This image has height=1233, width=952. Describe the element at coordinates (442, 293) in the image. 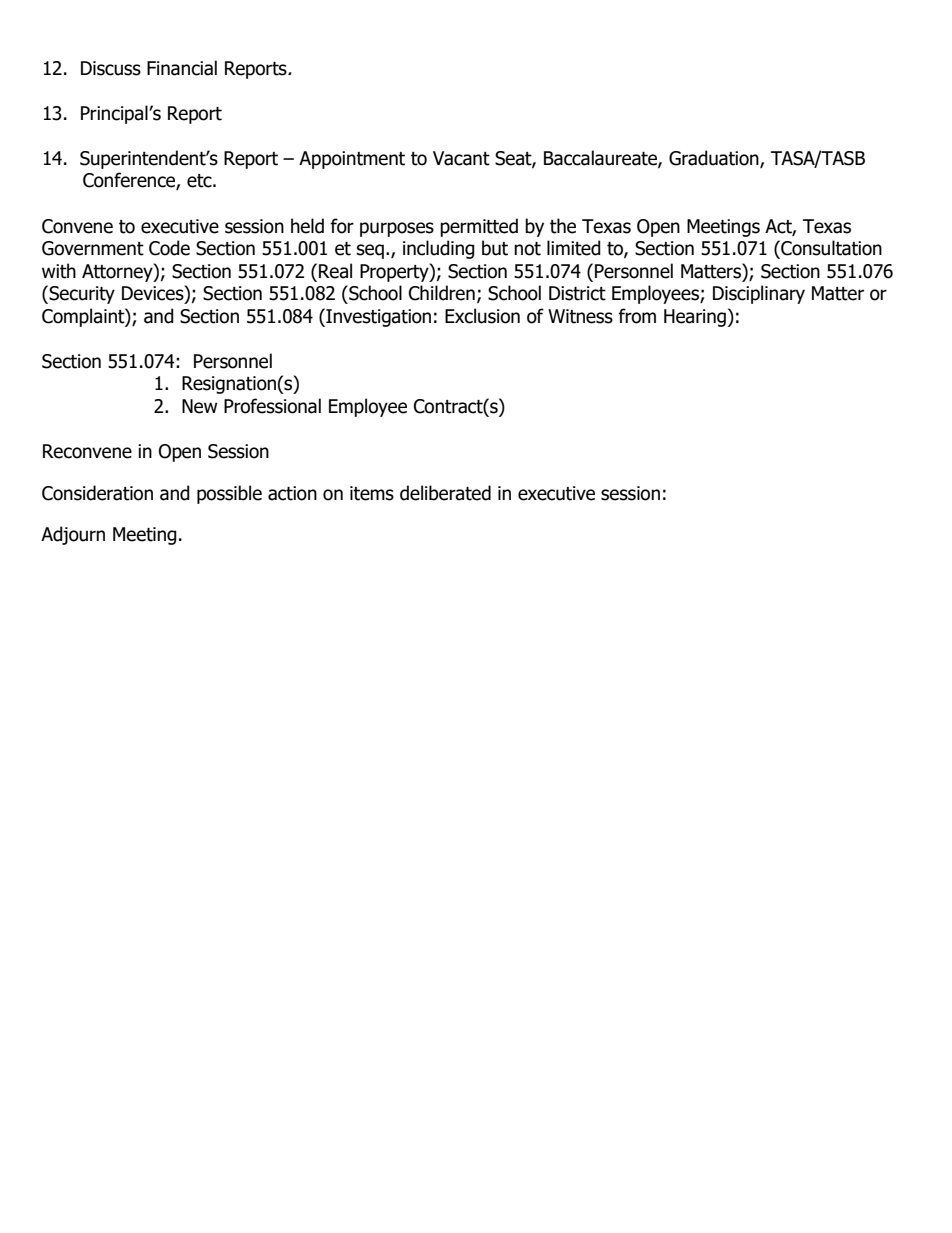

I see `Children` at that location.
